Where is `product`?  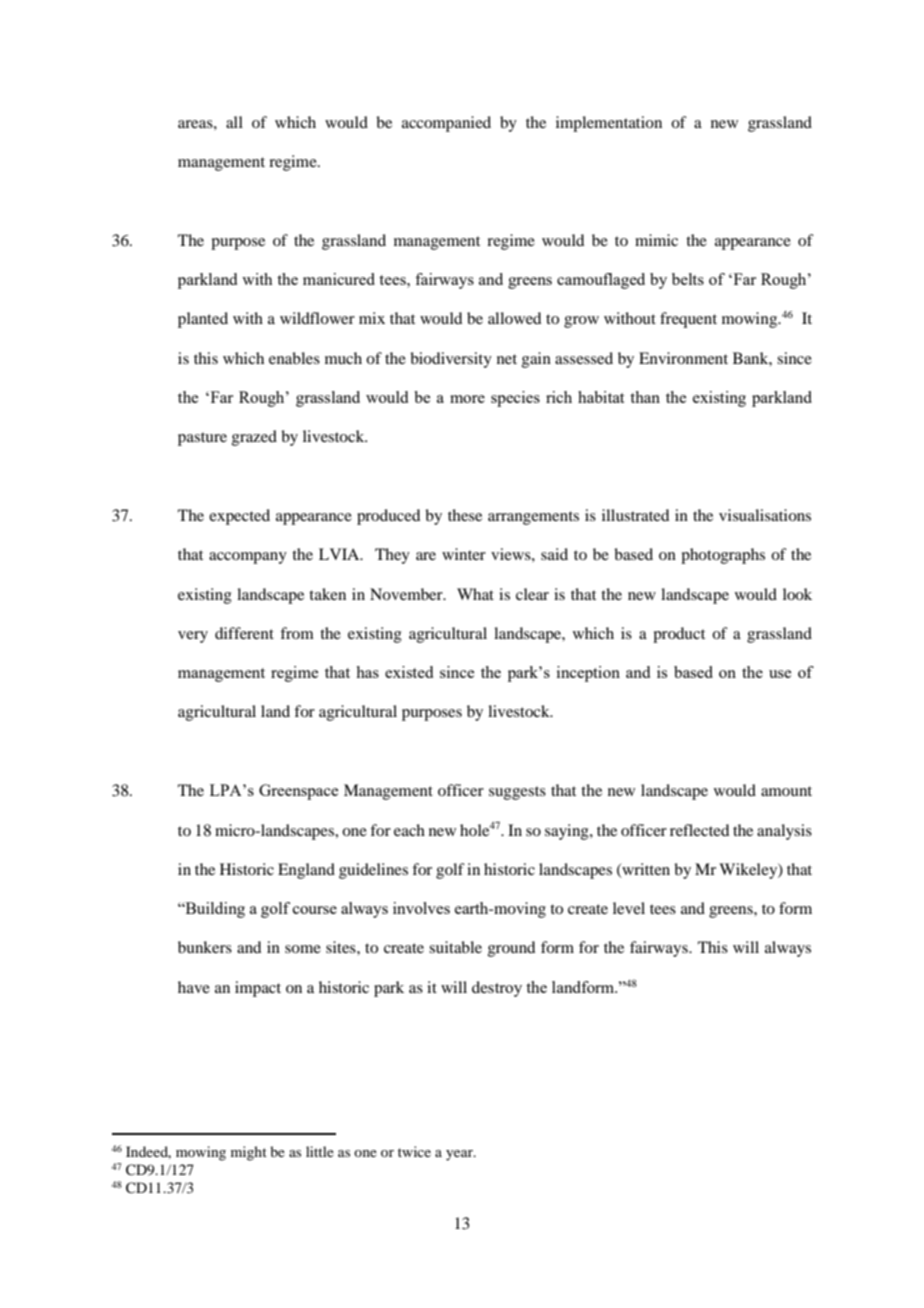
product is located at coordinates (679, 635).
